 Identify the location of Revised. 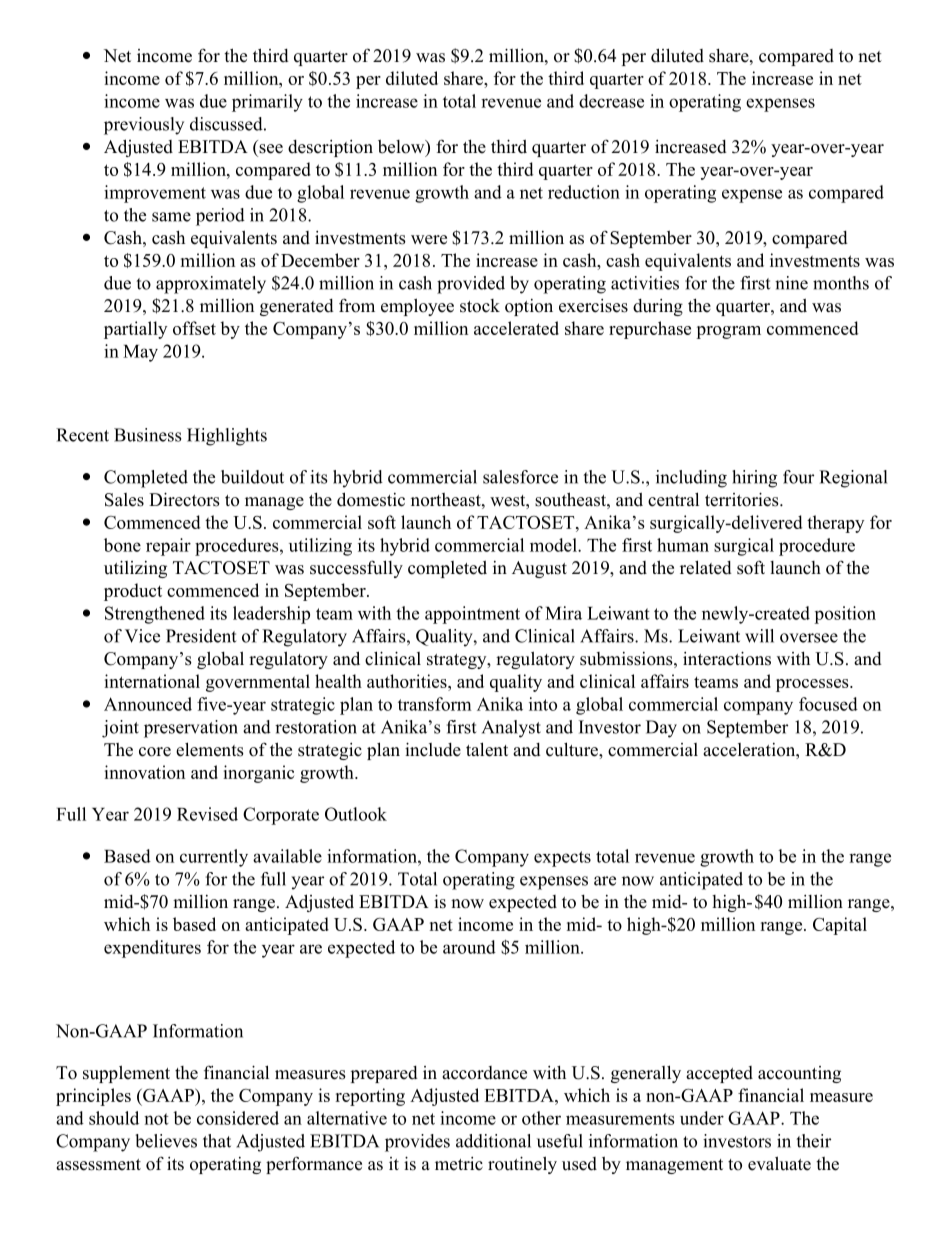
(207, 814).
